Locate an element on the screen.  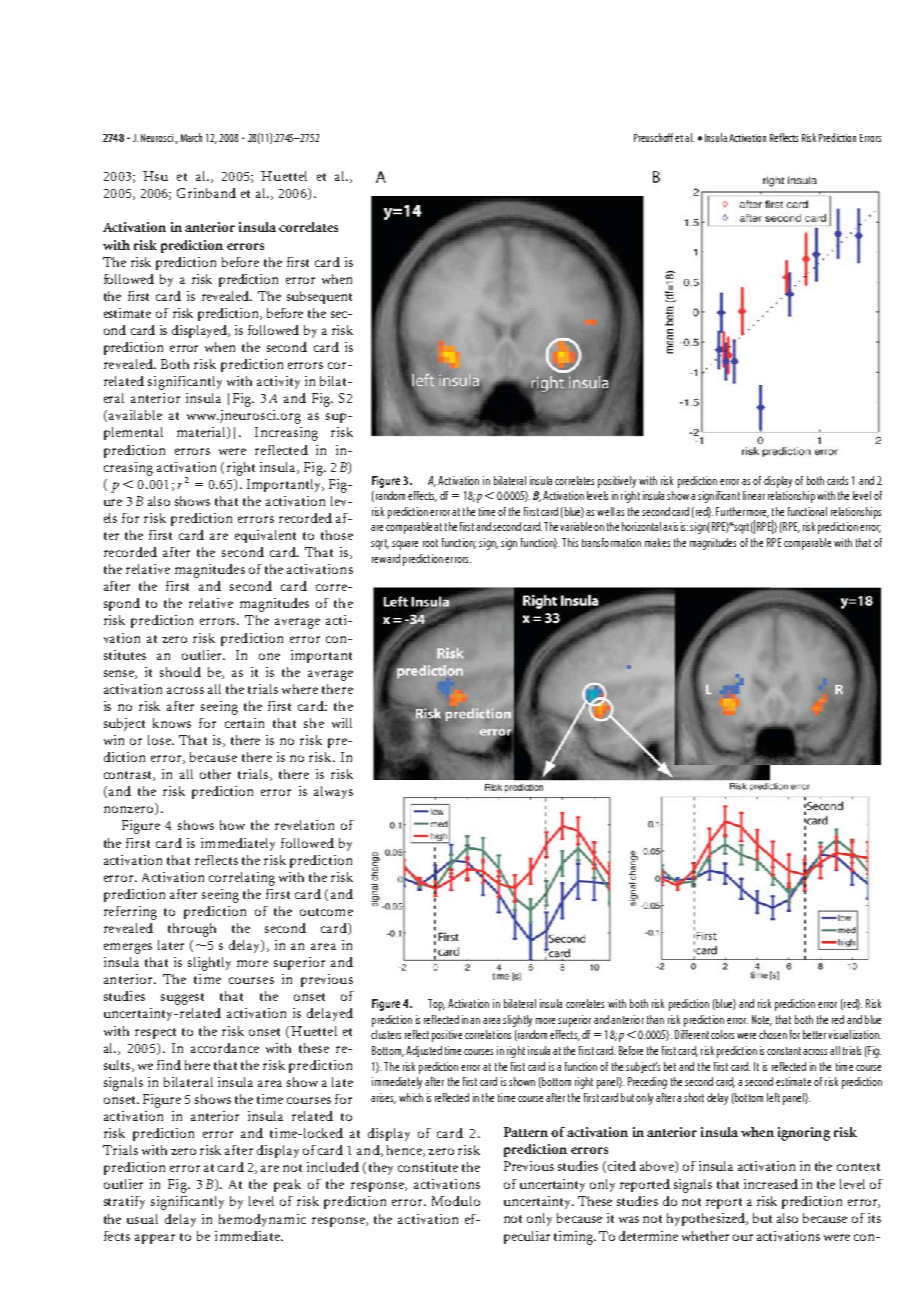
should is located at coordinates (180, 672).
